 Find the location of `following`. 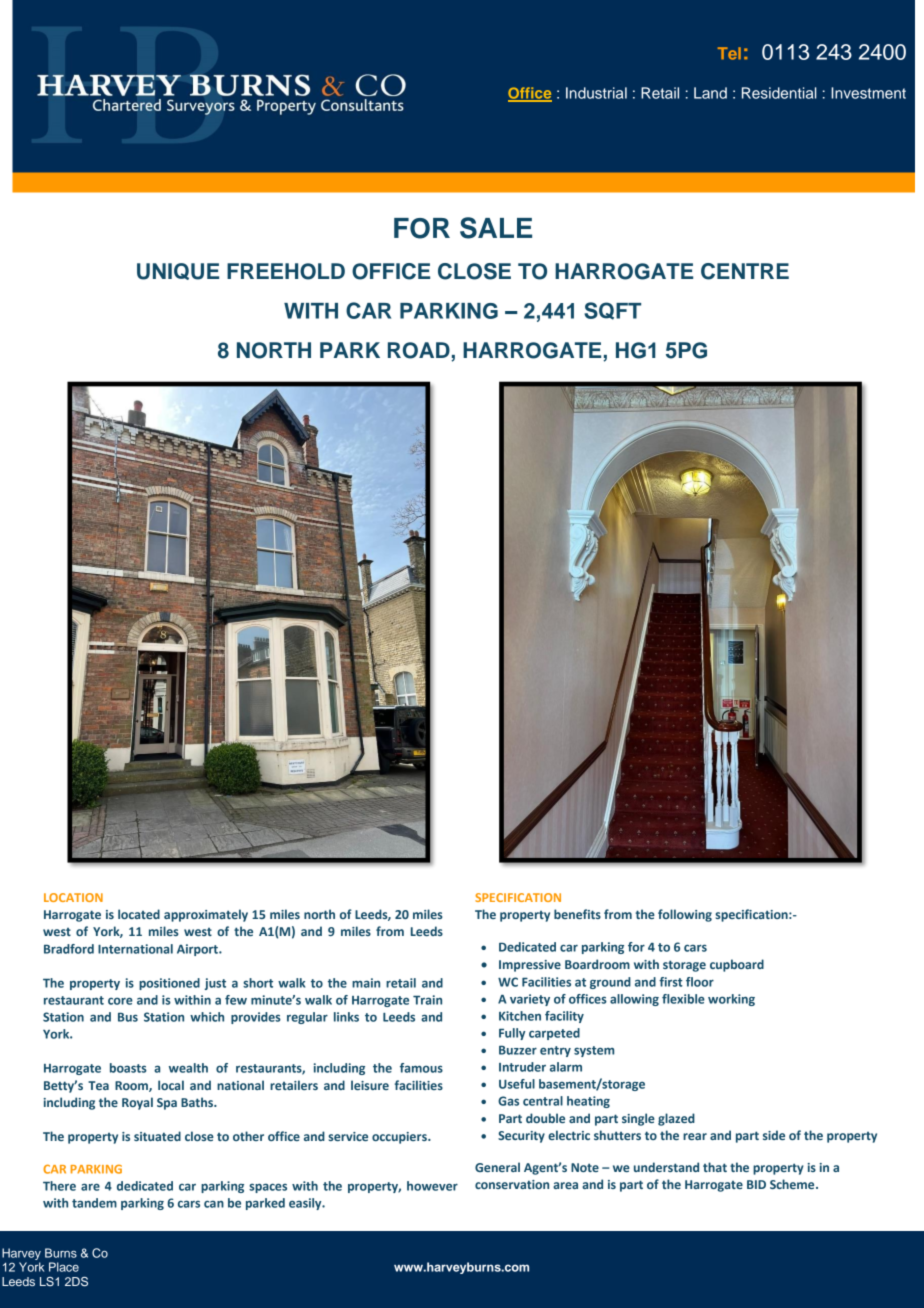

following is located at coordinates (685, 915).
